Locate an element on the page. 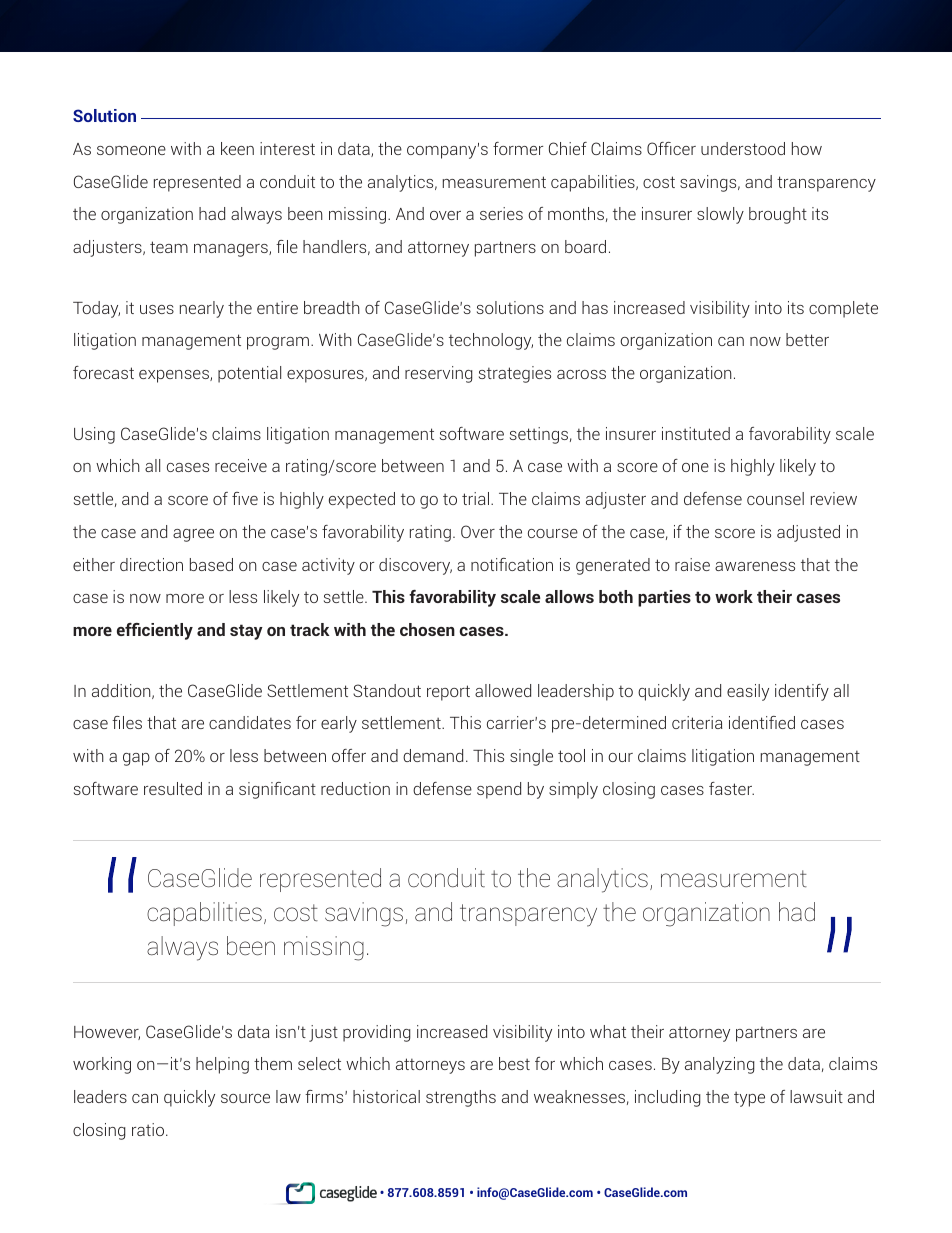  series is located at coordinates (501, 213).
